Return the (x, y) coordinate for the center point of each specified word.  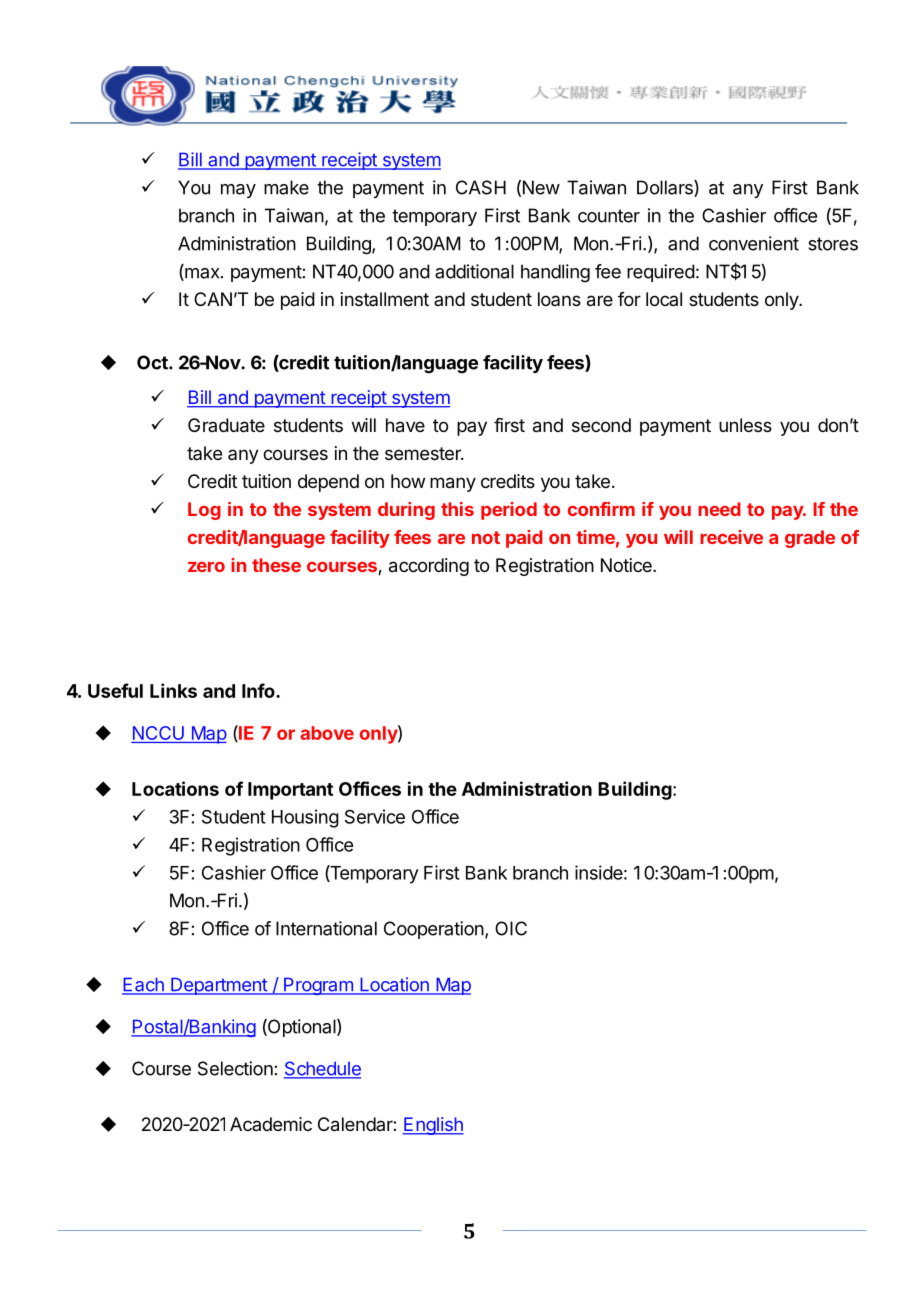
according (429, 567)
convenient (754, 243)
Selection (235, 1068)
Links (173, 690)
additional (474, 271)
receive (731, 537)
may (238, 191)
